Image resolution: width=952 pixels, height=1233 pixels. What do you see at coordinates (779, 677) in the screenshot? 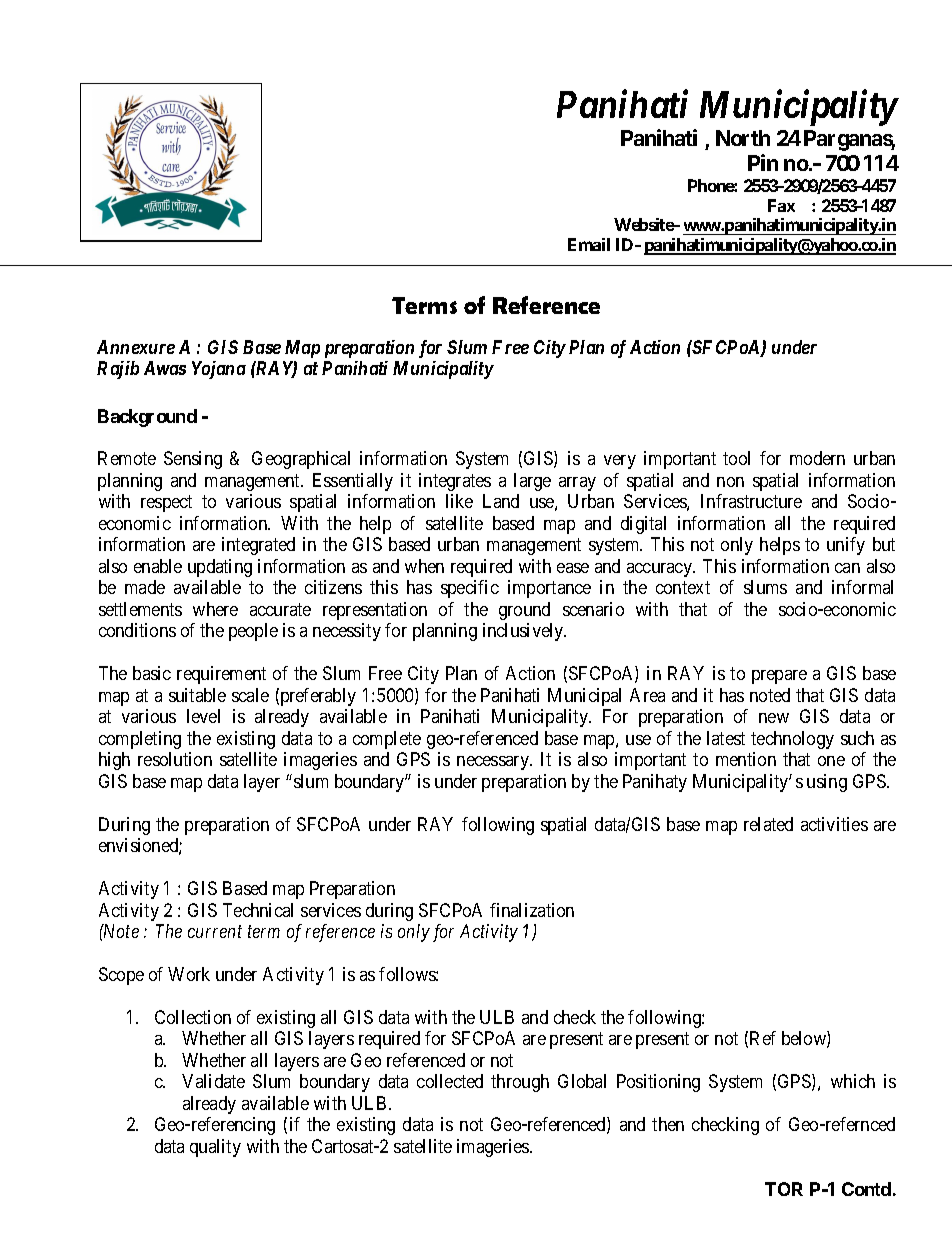
I see `prepare` at bounding box center [779, 677].
